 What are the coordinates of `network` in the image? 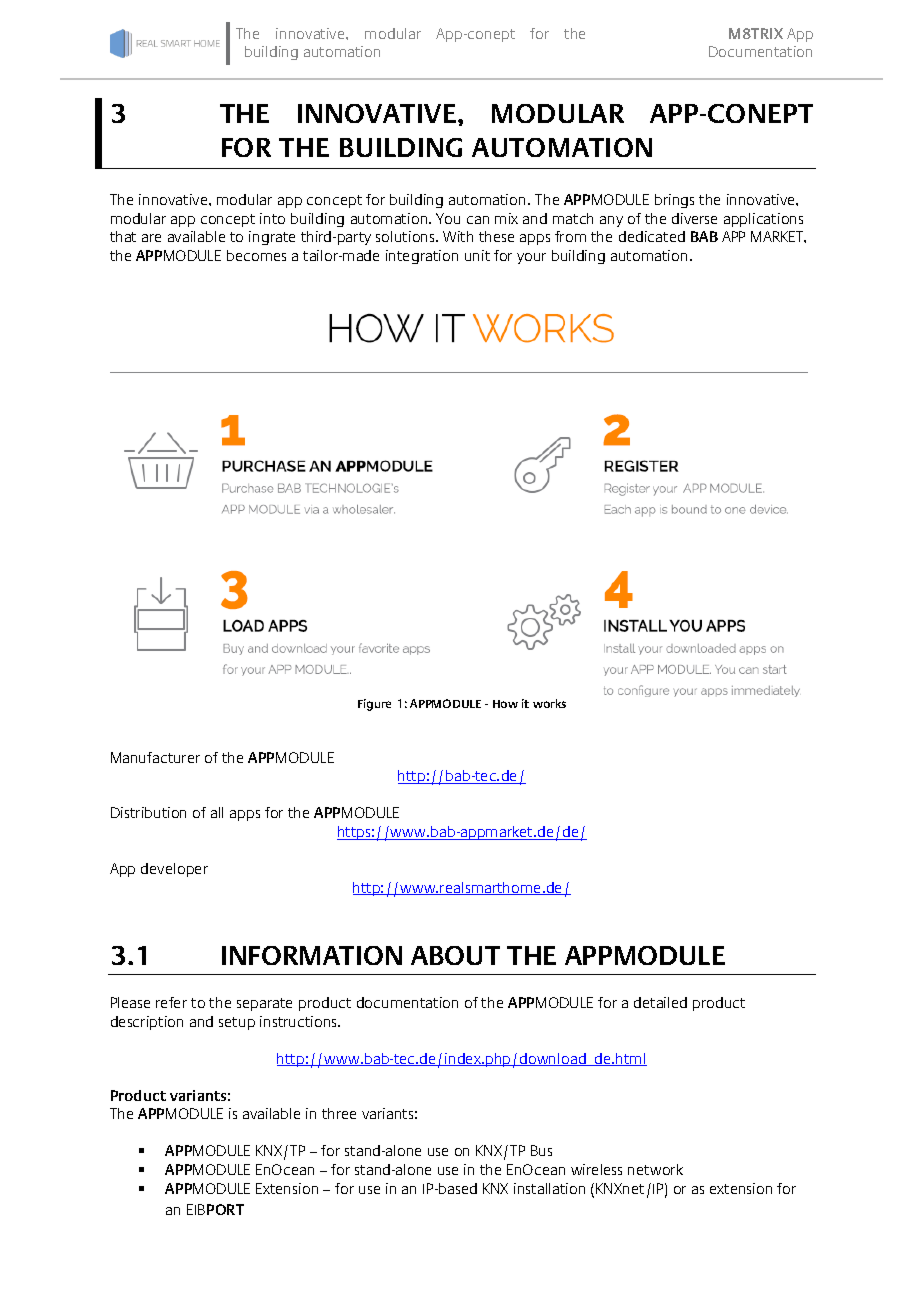 It's located at (655, 1169).
